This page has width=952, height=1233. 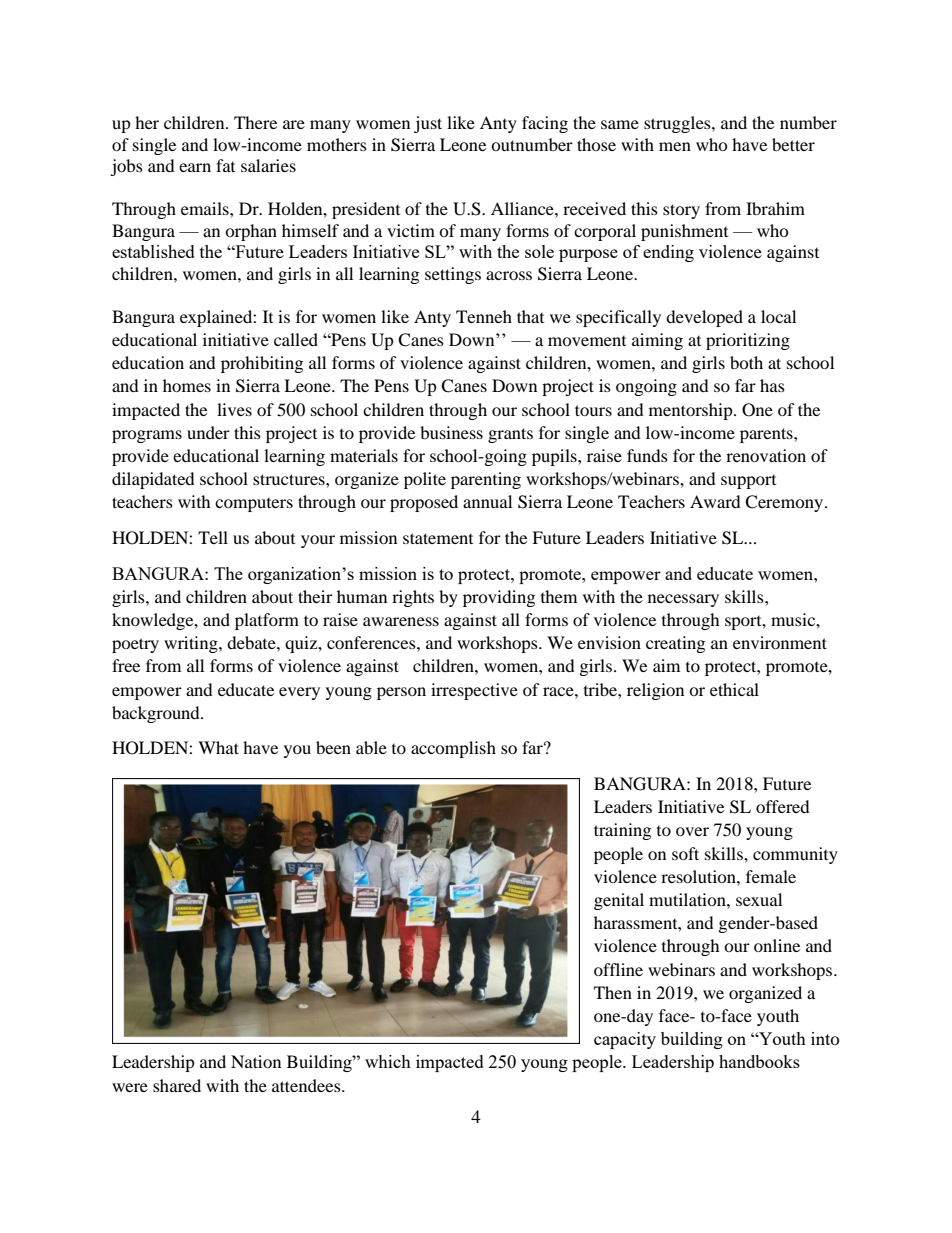 I want to click on which, so click(x=388, y=1061).
